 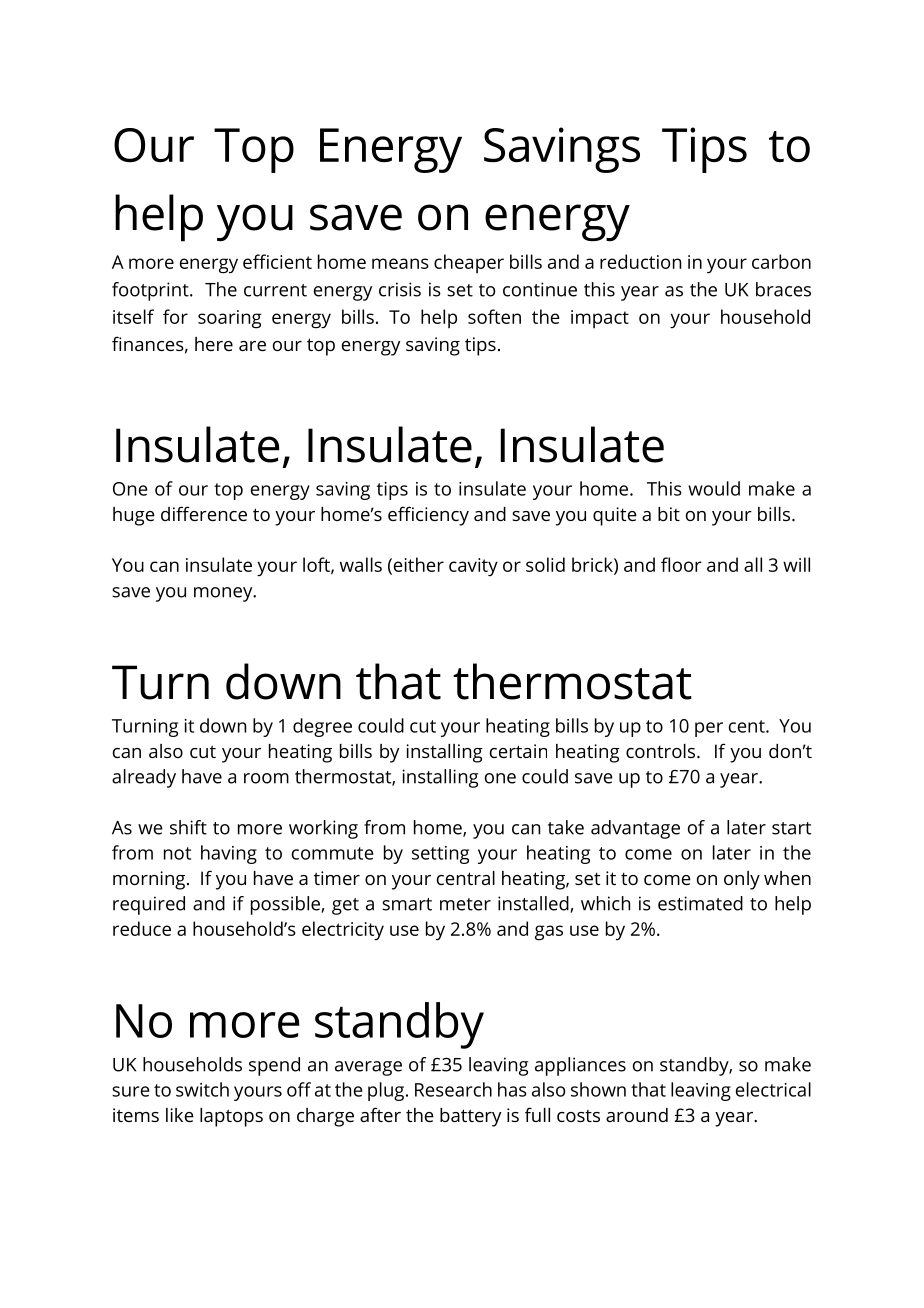 What do you see at coordinates (473, 567) in the screenshot?
I see `cavity` at bounding box center [473, 567].
